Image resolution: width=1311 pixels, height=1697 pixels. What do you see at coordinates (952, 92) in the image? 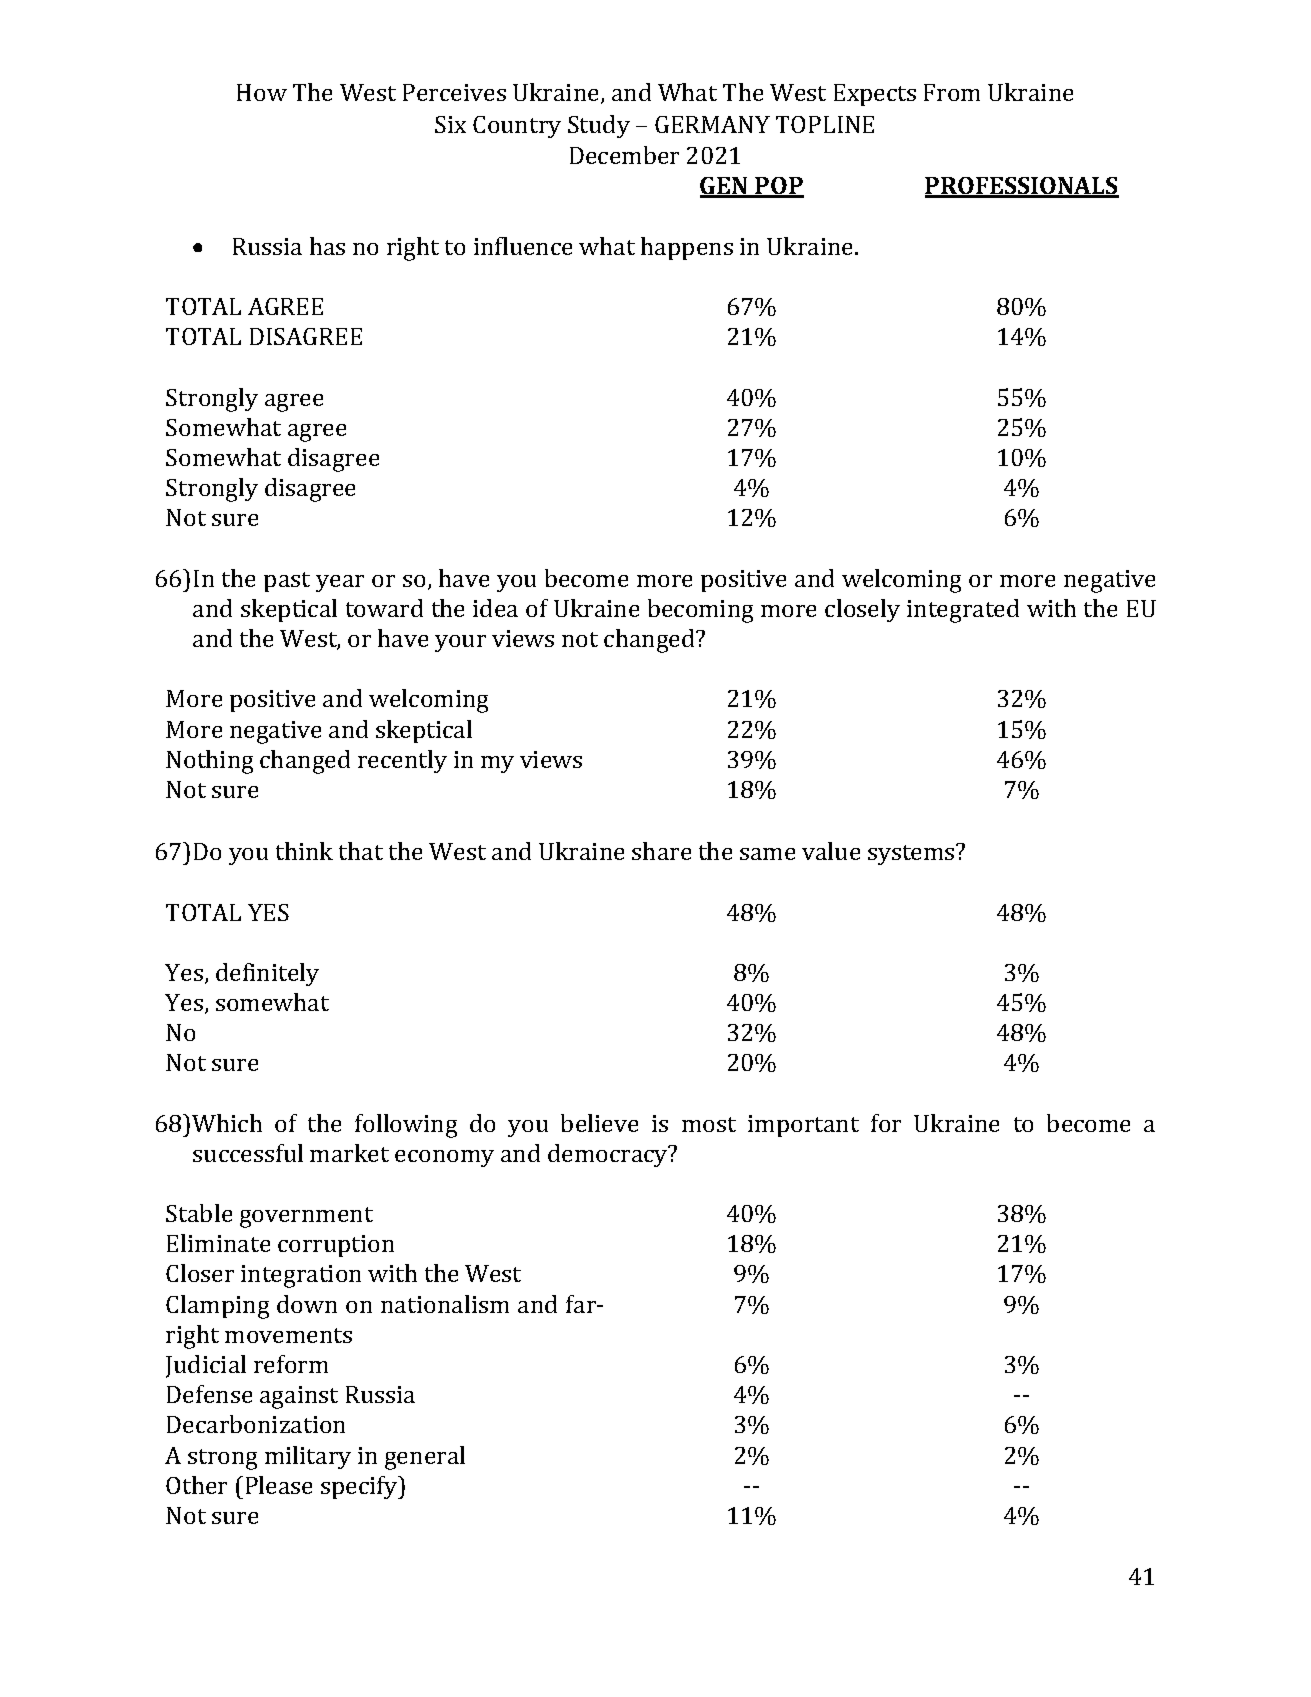
I see `From` at bounding box center [952, 92].
